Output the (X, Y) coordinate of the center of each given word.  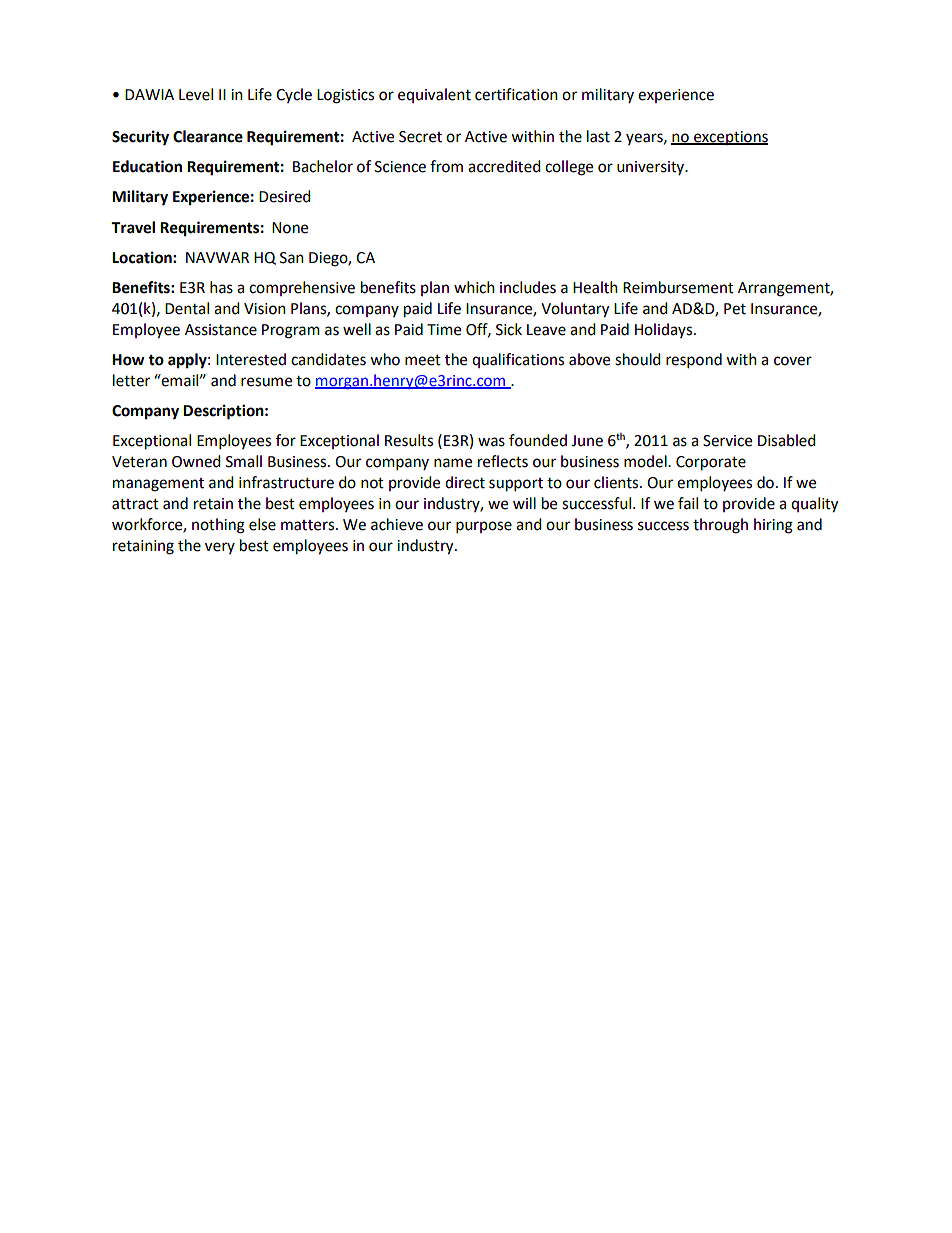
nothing (218, 526)
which (474, 287)
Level (196, 94)
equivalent (434, 95)
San (292, 258)
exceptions (730, 138)
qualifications (518, 360)
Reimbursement (678, 287)
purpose (484, 527)
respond (694, 361)
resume (266, 382)
